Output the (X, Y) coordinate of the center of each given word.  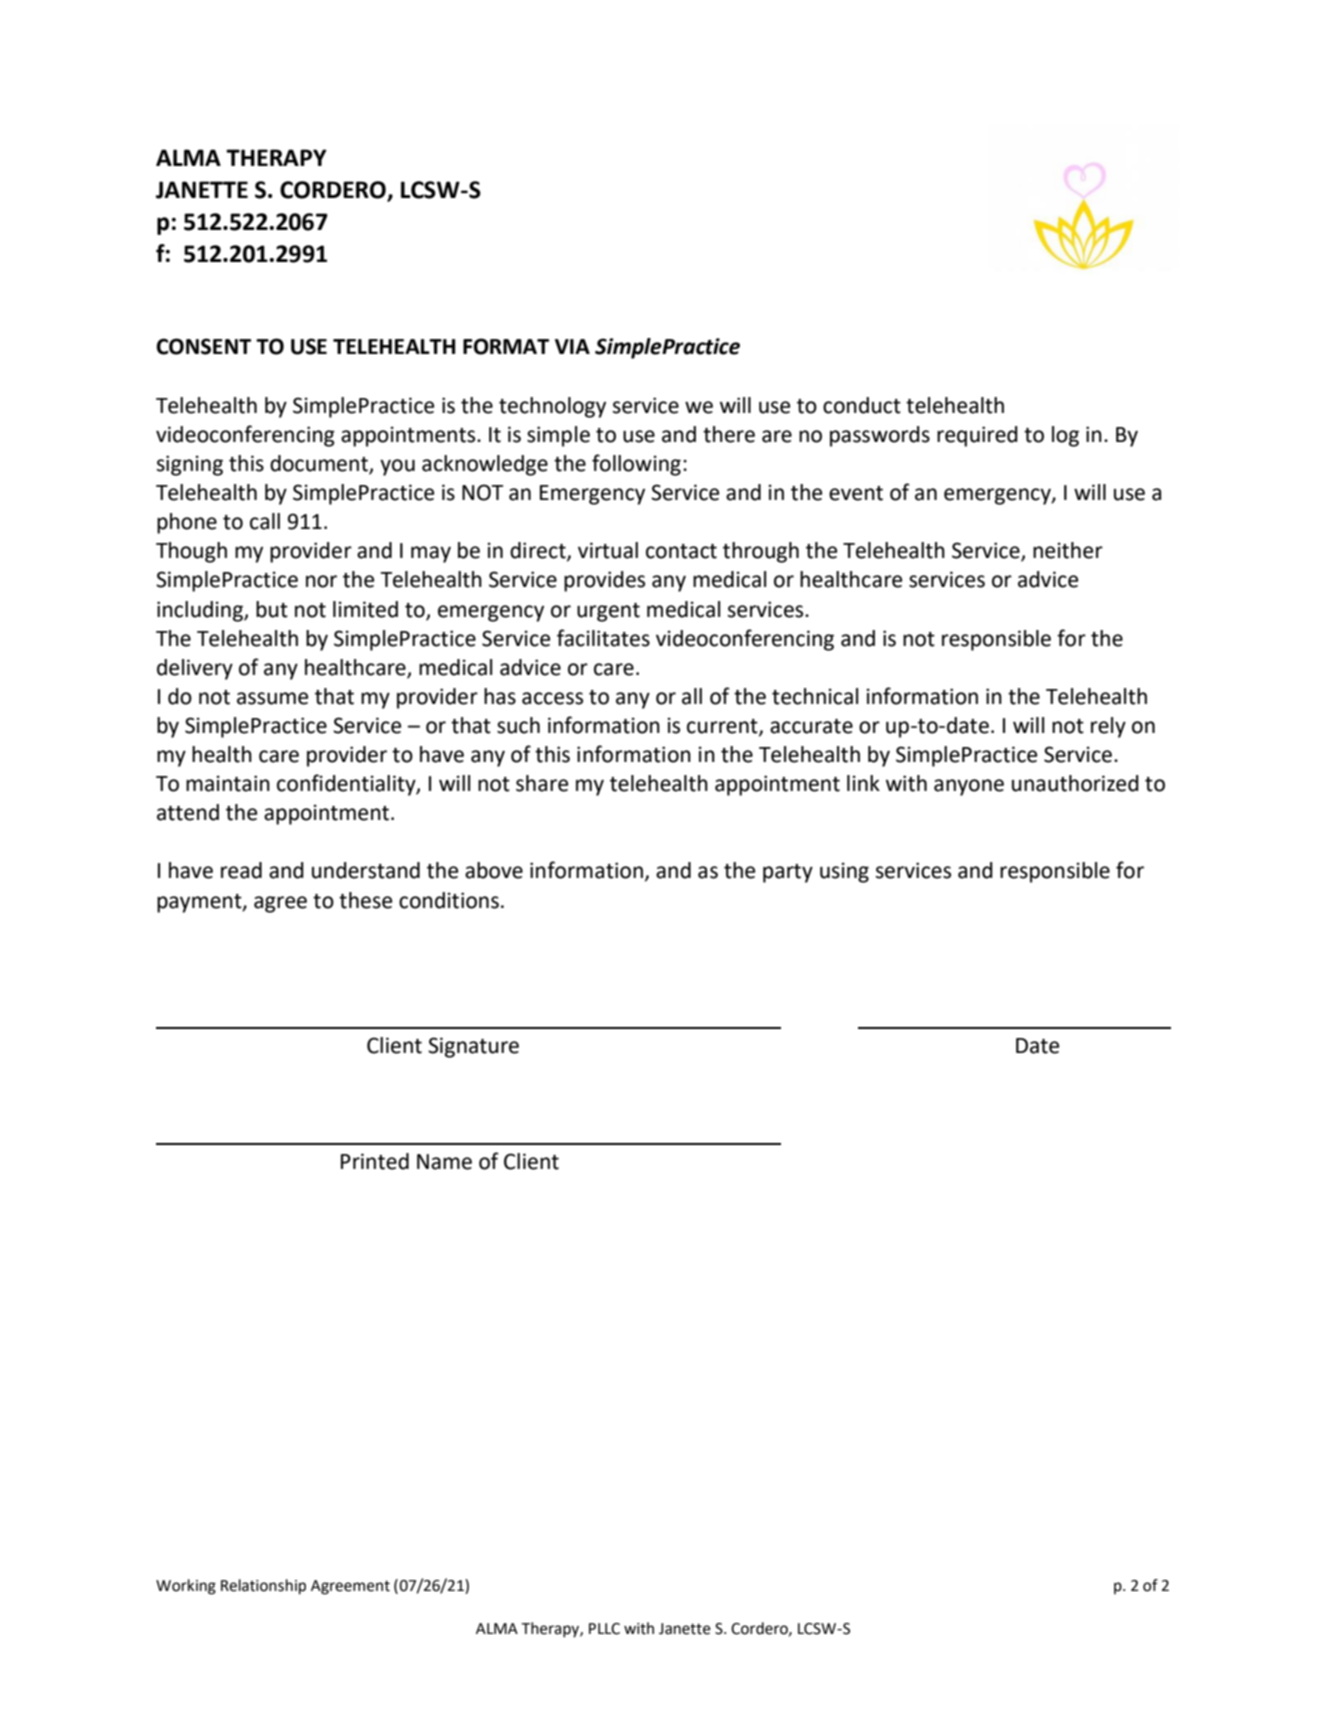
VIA (572, 346)
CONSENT (203, 346)
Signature (473, 1047)
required (977, 436)
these (365, 900)
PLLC (604, 1629)
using (844, 872)
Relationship (263, 1587)
